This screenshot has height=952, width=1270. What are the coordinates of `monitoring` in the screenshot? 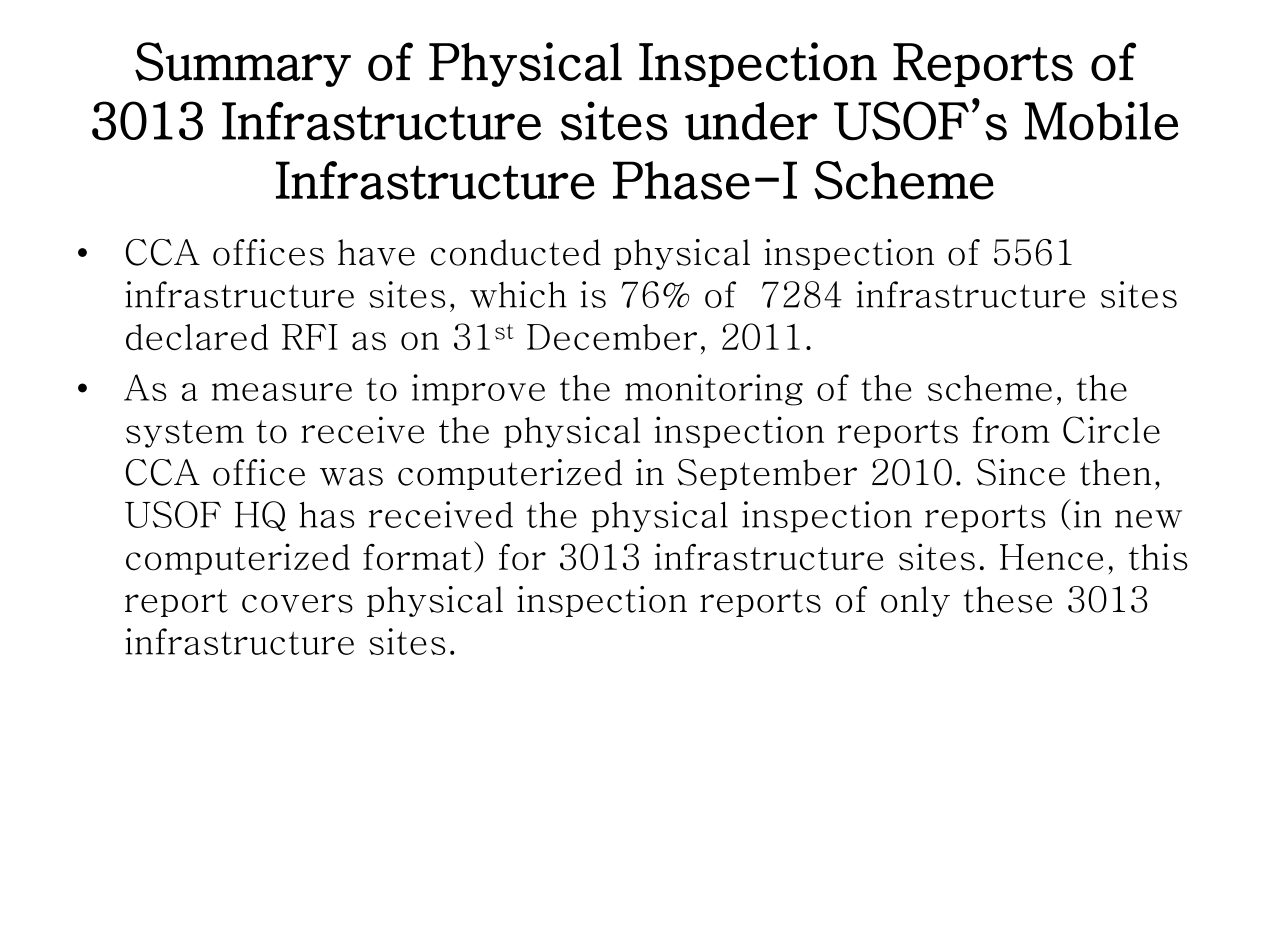 It's located at (714, 390).
